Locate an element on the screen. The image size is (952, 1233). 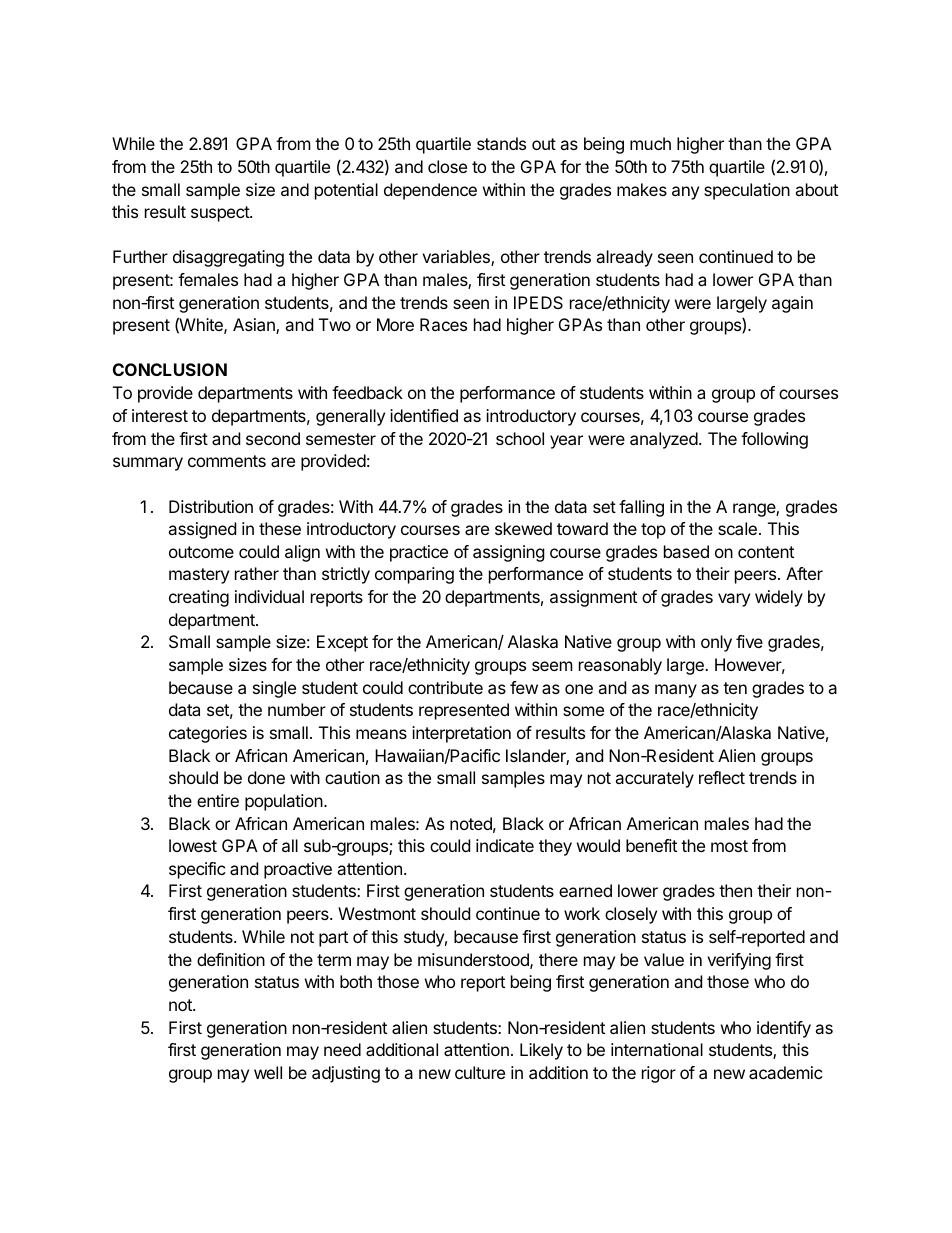
comparing is located at coordinates (414, 575).
